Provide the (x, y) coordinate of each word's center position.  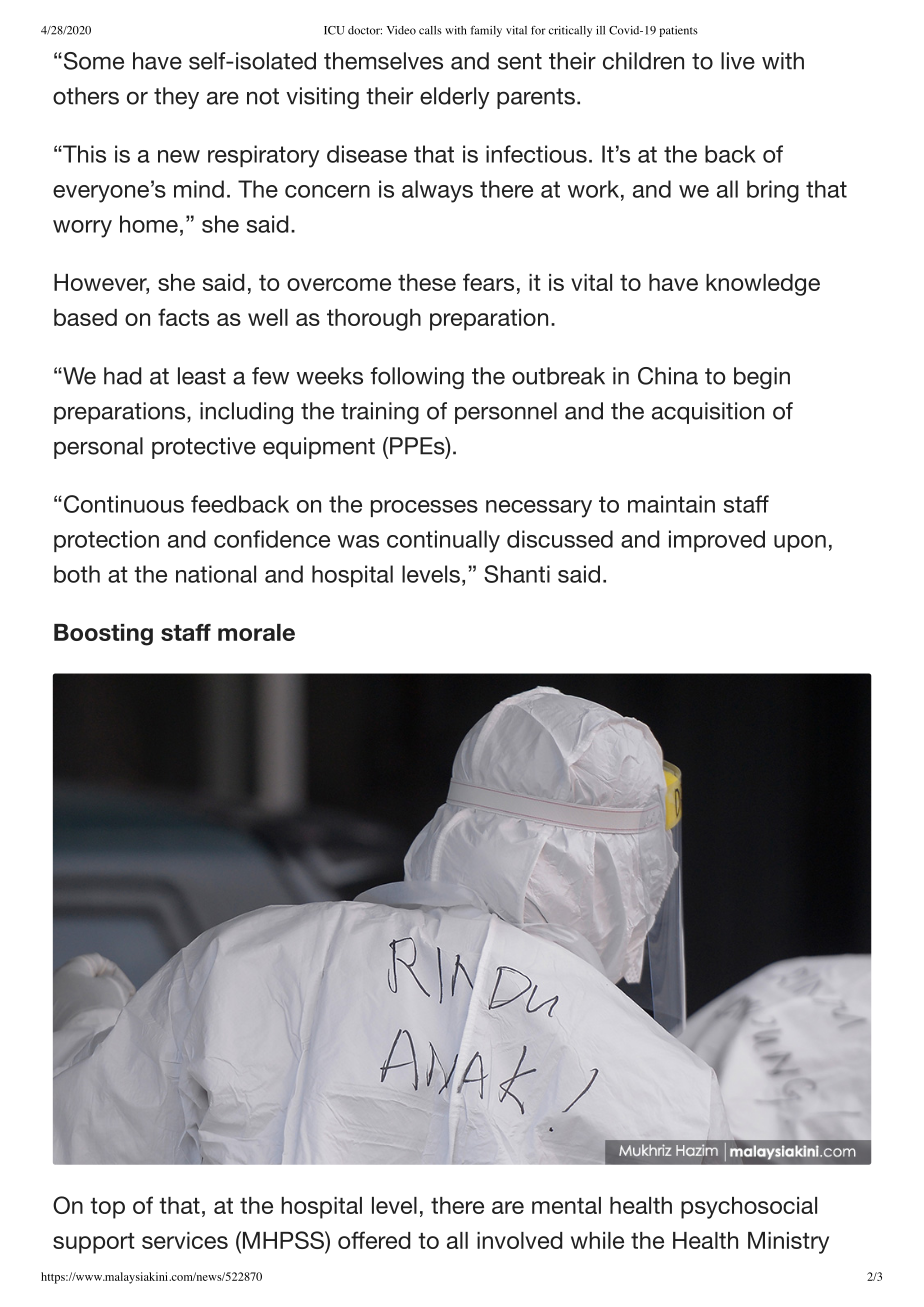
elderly (454, 98)
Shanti (517, 574)
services (185, 1240)
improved (717, 541)
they (176, 98)
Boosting (103, 635)
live (738, 61)
